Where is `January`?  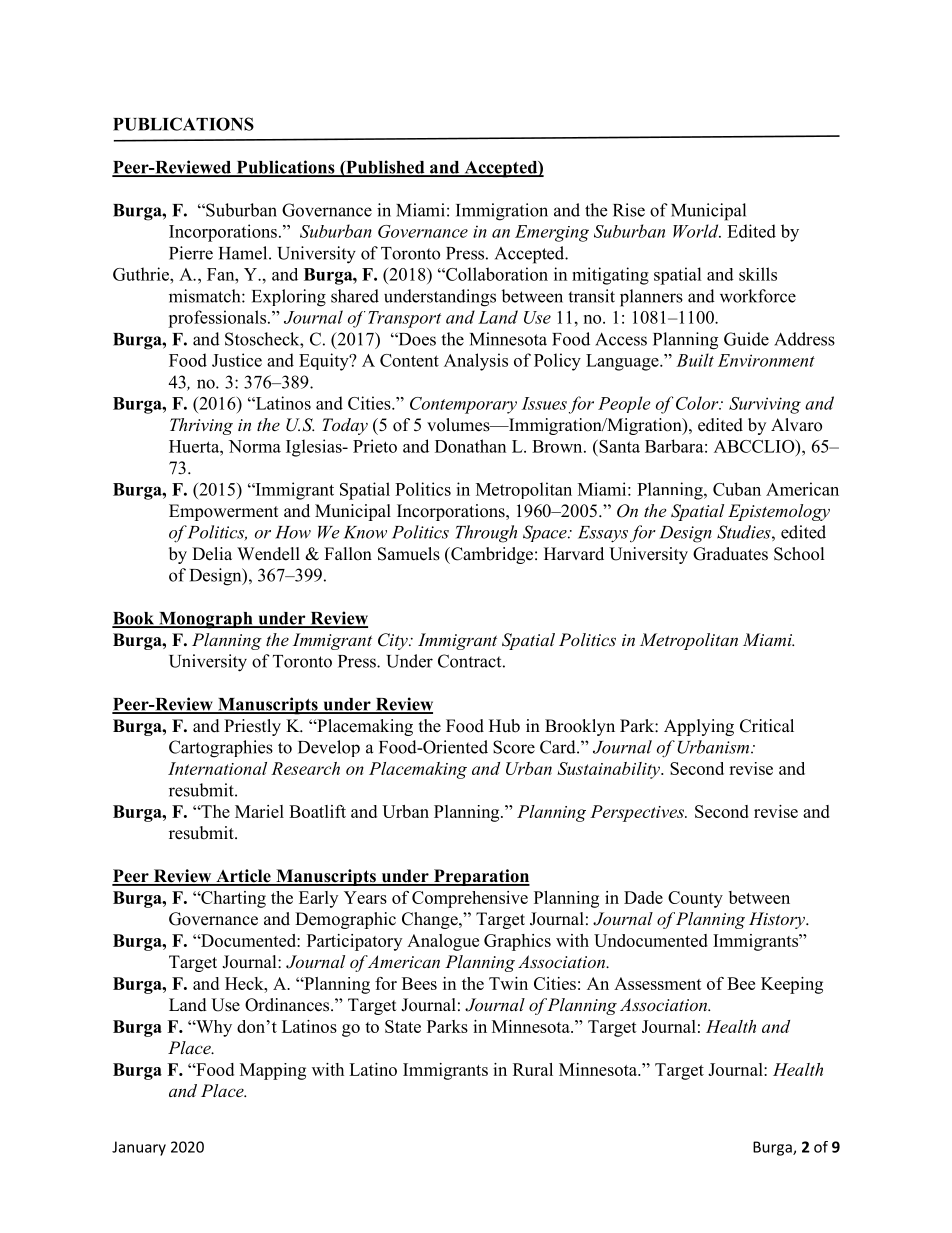 January is located at coordinates (139, 1148).
